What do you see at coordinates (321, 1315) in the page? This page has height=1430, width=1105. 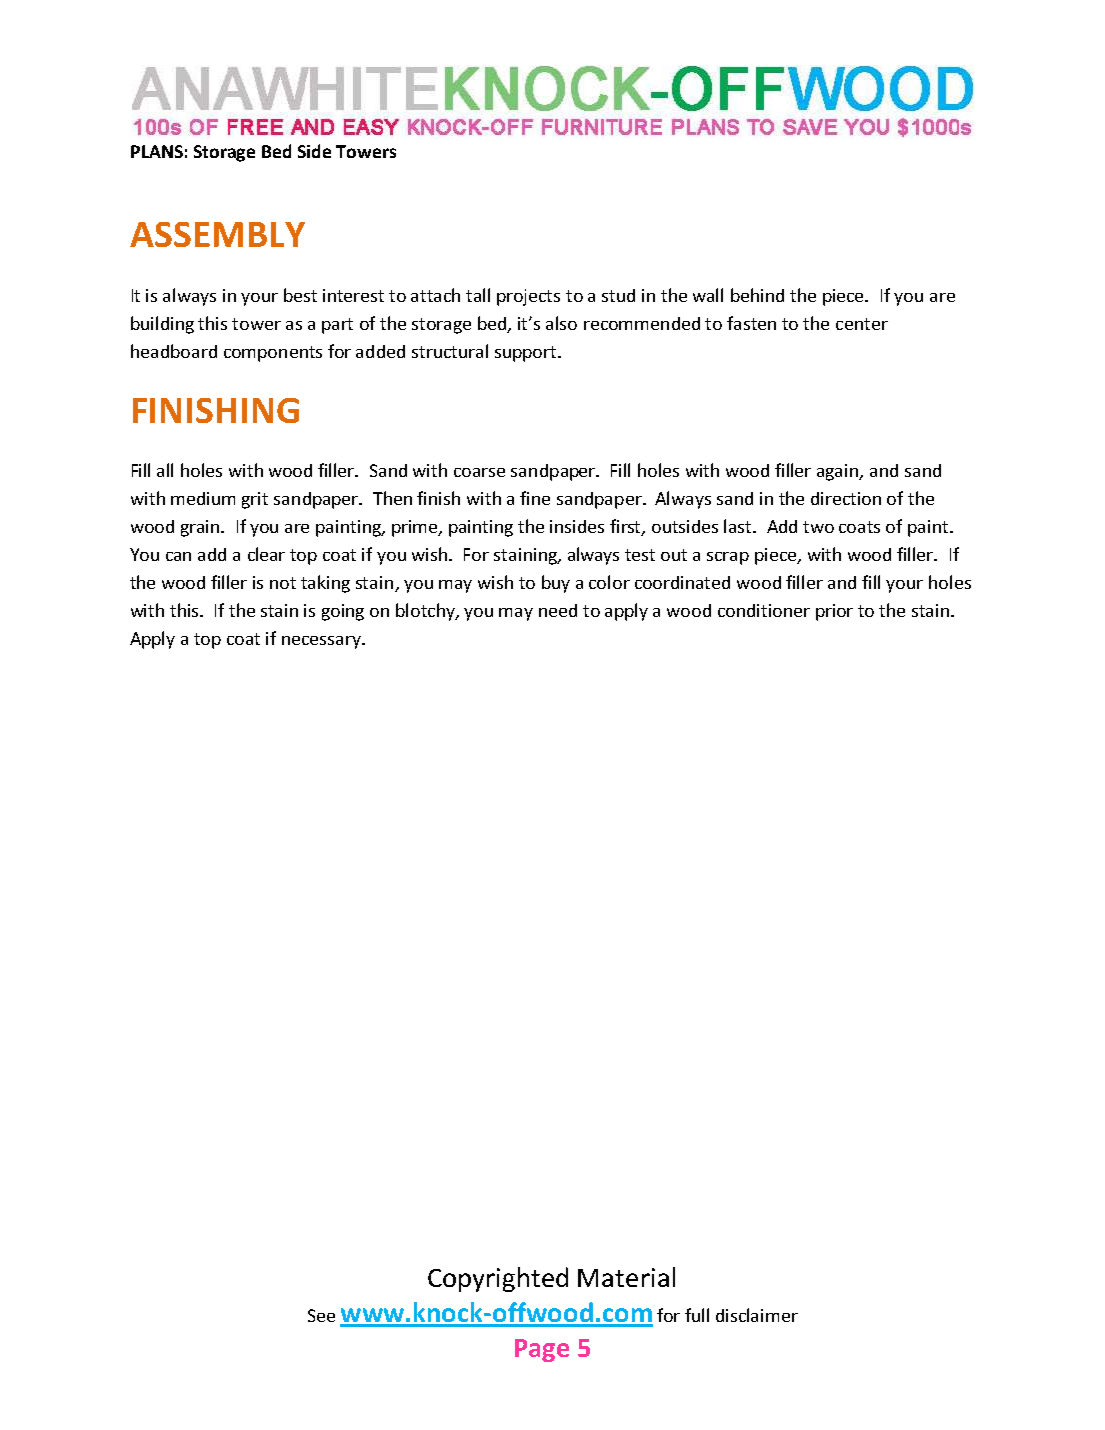 I see `See` at bounding box center [321, 1315].
